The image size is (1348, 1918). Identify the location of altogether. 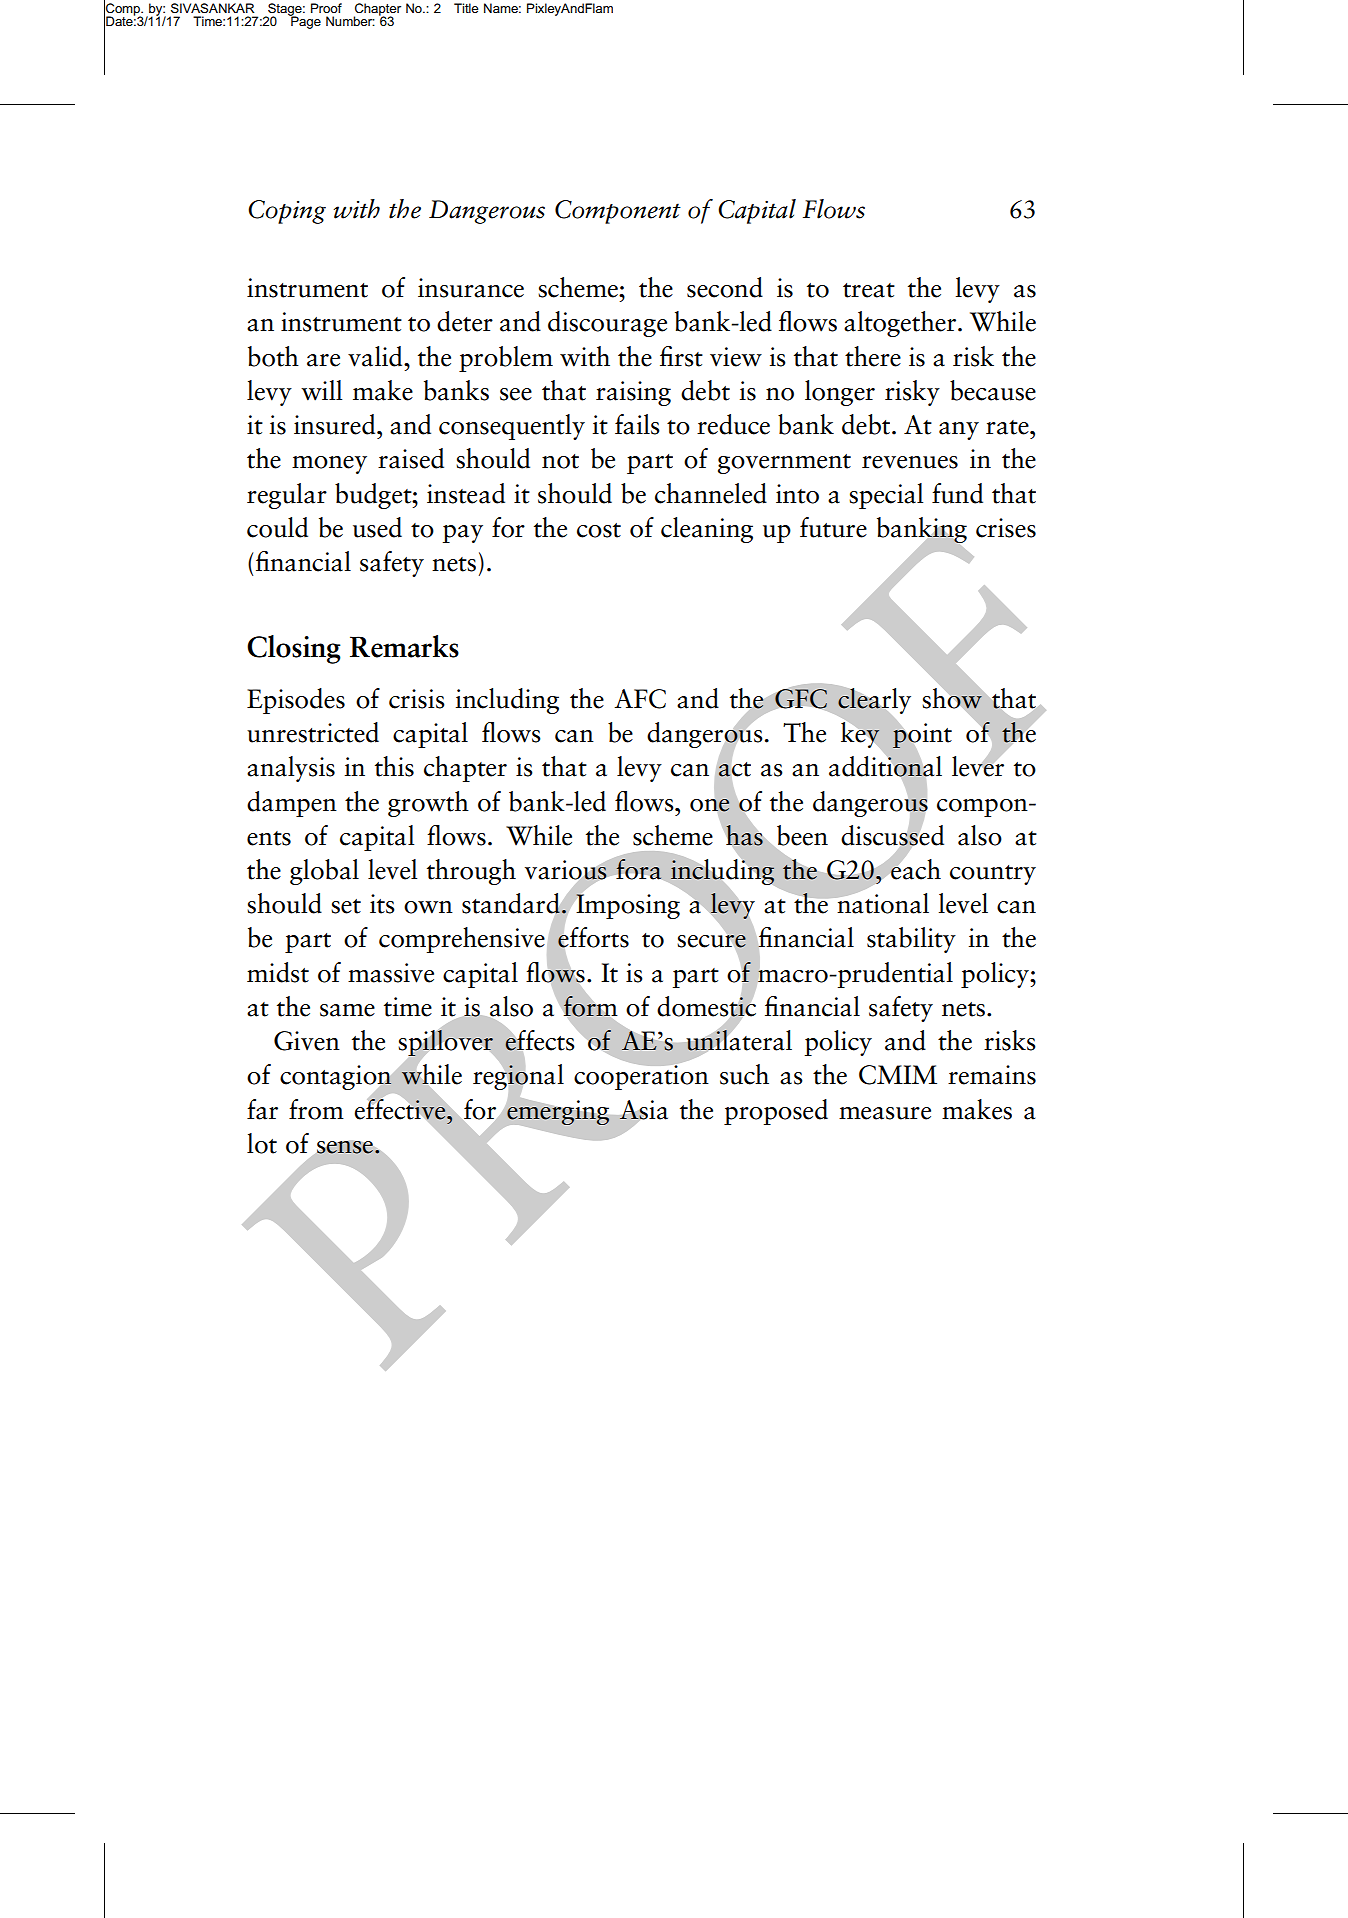
(901, 324).
